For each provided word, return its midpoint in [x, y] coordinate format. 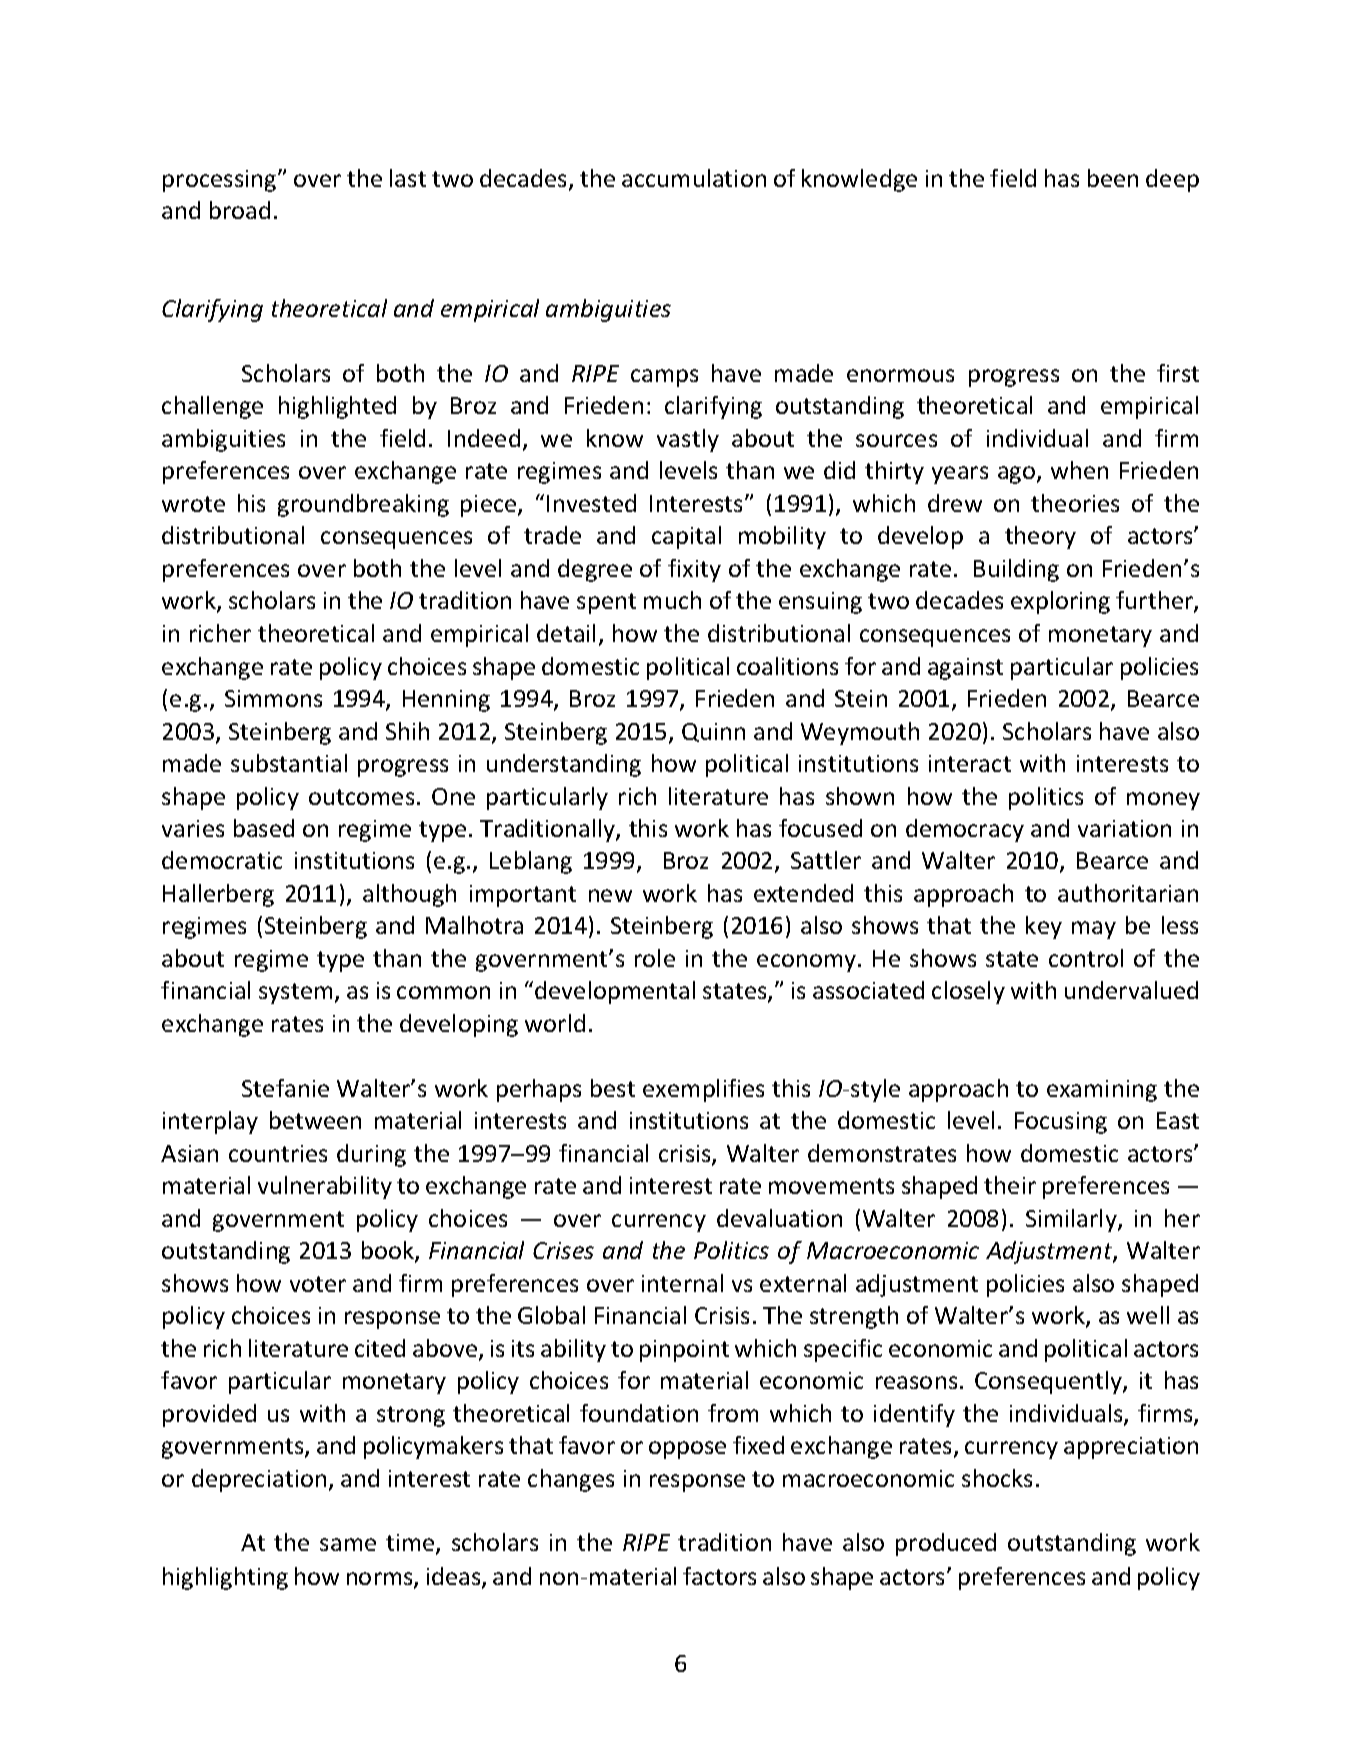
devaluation [779, 1218]
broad [240, 210]
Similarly [1072, 1220]
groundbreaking [363, 505]
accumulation [694, 178]
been [1113, 178]
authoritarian [1128, 893]
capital [686, 537]
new [610, 895]
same [348, 1544]
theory [1040, 537]
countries [278, 1153]
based [264, 828]
